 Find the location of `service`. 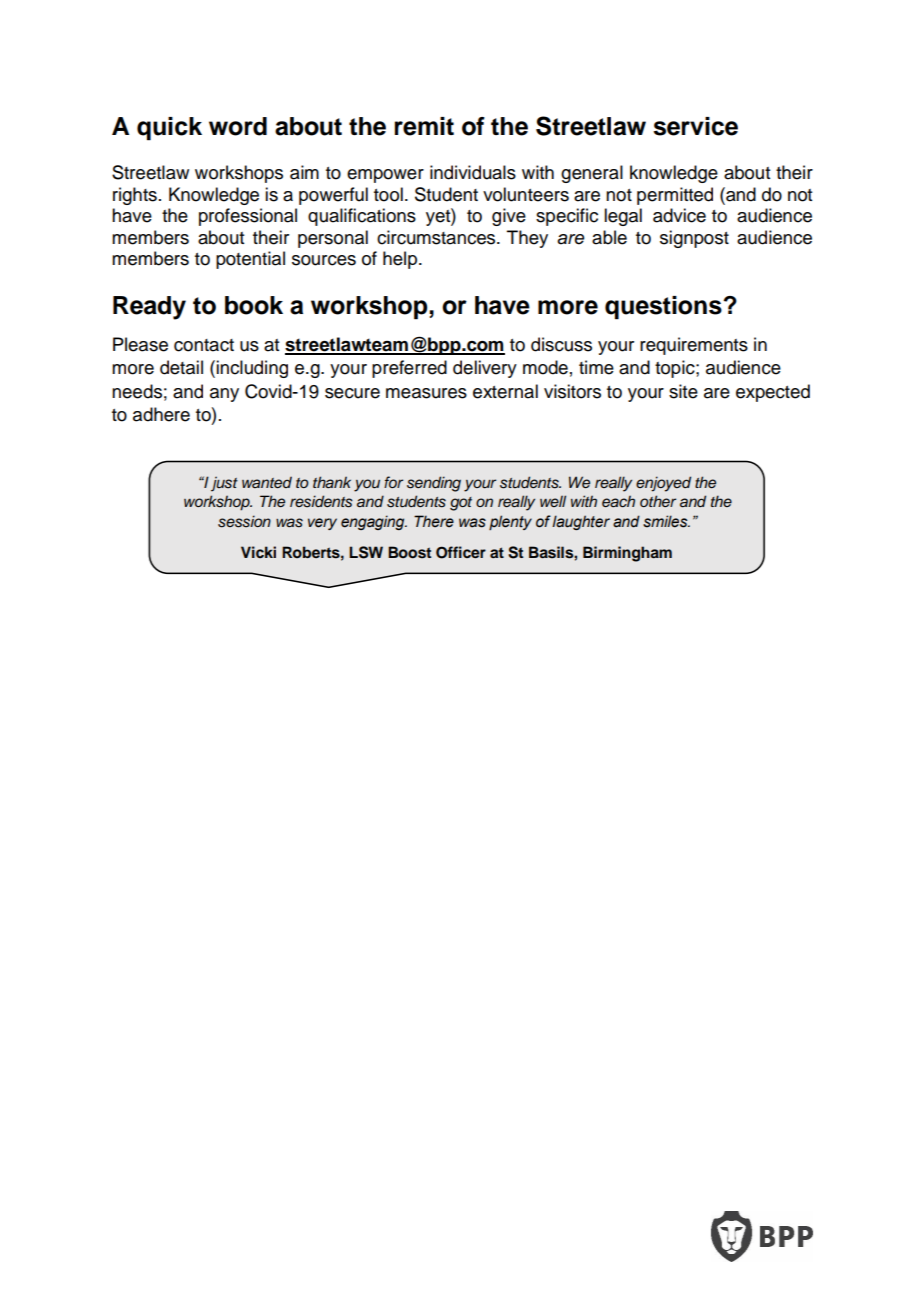

service is located at coordinates (695, 126).
